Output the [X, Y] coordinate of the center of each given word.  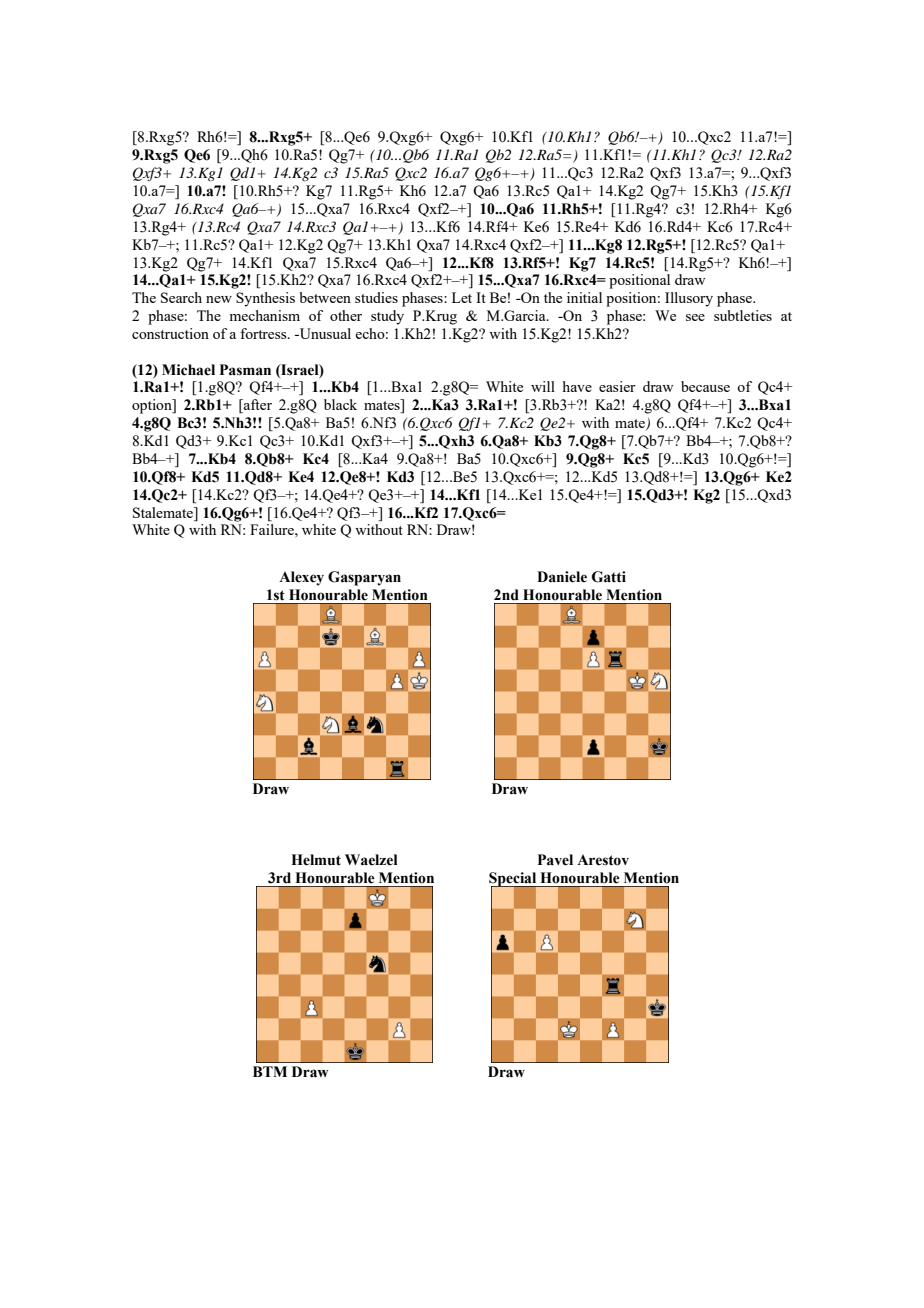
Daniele [562, 577]
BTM [270, 1071]
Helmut [316, 860]
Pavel [555, 860]
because [705, 386]
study [387, 317]
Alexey [301, 578]
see [695, 317]
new [219, 299]
